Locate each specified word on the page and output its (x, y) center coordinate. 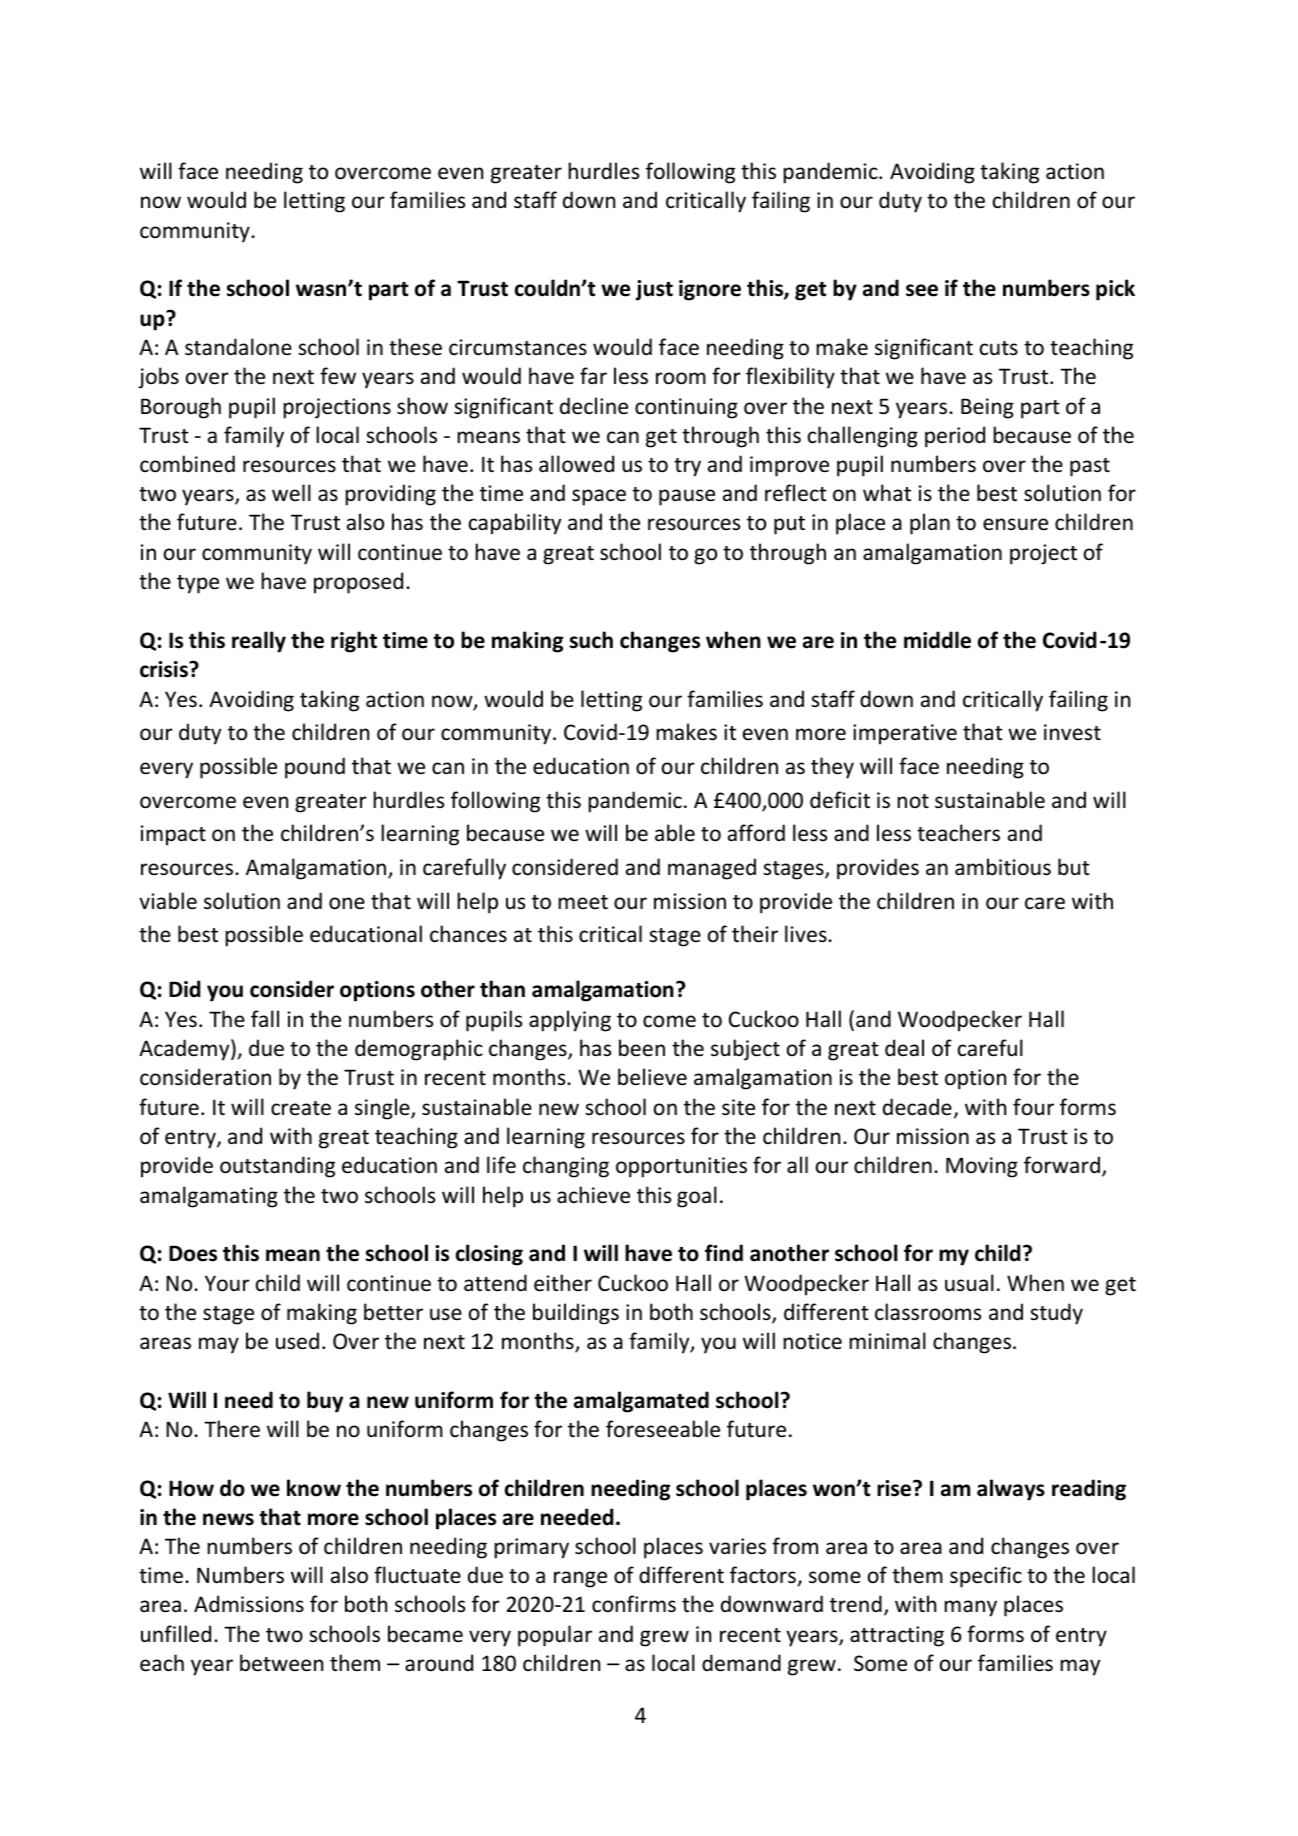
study (1056, 1314)
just (654, 290)
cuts (999, 348)
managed (712, 869)
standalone (238, 347)
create (301, 1108)
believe (652, 1077)
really (259, 642)
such (591, 640)
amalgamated (641, 1402)
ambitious (1003, 867)
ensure (1015, 524)
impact (173, 835)
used (297, 1341)
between (281, 1663)
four (1033, 1106)
